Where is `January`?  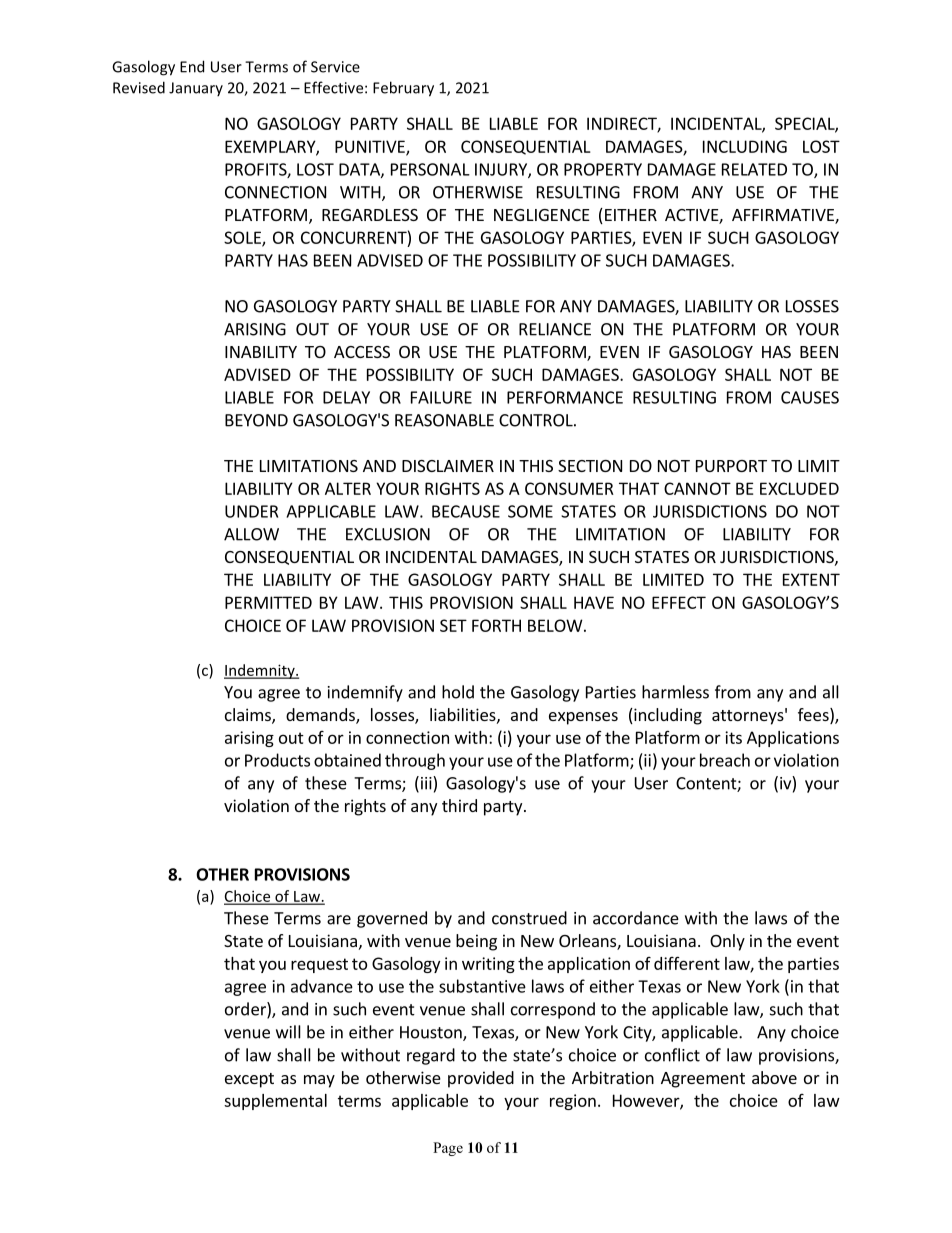
January is located at coordinates (196, 89).
